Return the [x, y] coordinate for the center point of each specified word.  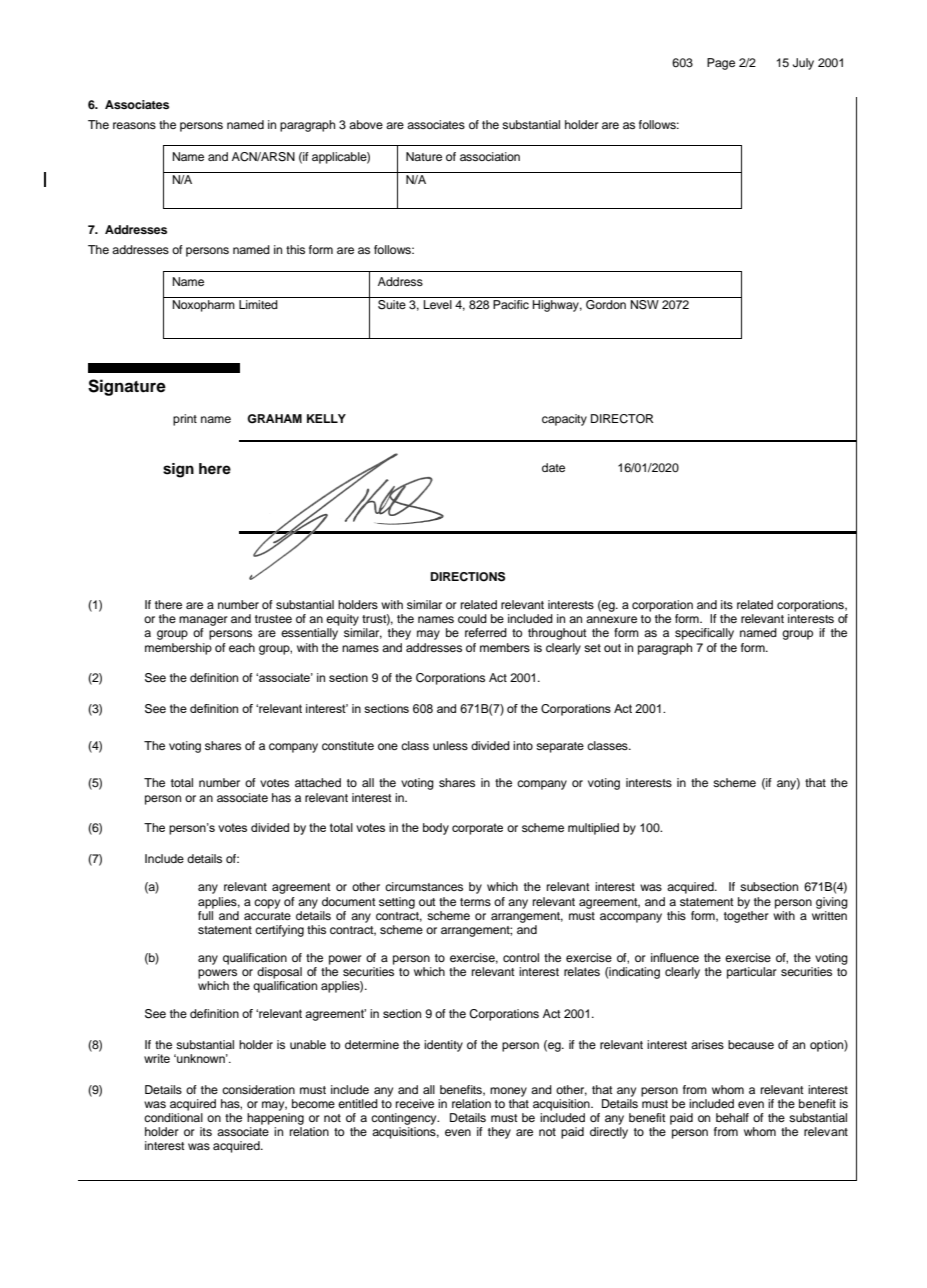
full [206, 914]
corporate [477, 829]
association [490, 156]
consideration [258, 1089]
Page [721, 64]
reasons [134, 125]
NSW [645, 305]
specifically [704, 634]
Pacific [511, 304]
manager [203, 621]
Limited [258, 304]
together [746, 915]
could [472, 618]
